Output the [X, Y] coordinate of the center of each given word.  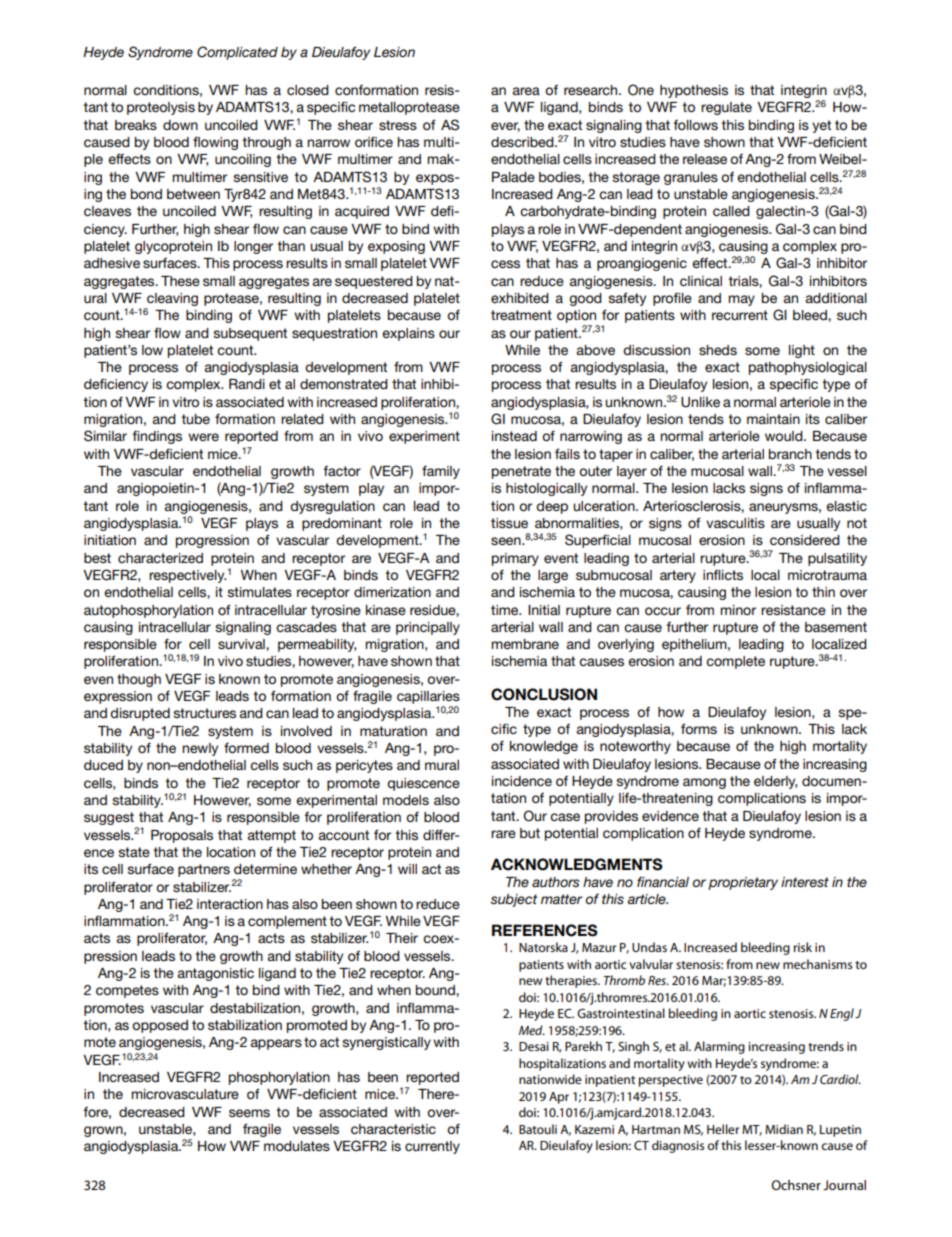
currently [432, 1147]
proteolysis [161, 108]
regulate [726, 108]
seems [249, 1113]
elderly [776, 782]
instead [514, 436]
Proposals [182, 836]
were [203, 437]
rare [503, 834]
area [526, 91]
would [785, 436]
